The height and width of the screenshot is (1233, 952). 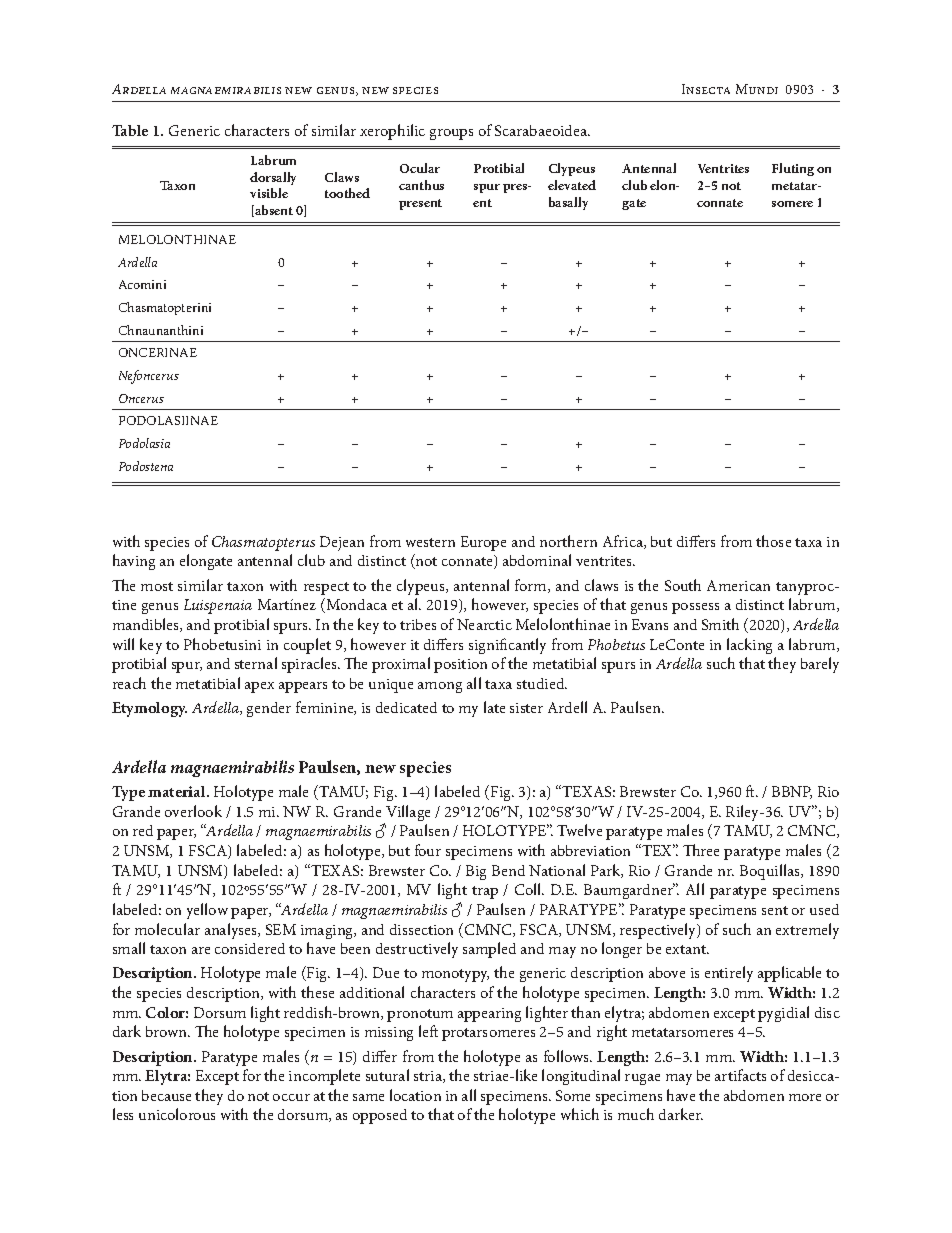 I want to click on groups, so click(x=451, y=134).
